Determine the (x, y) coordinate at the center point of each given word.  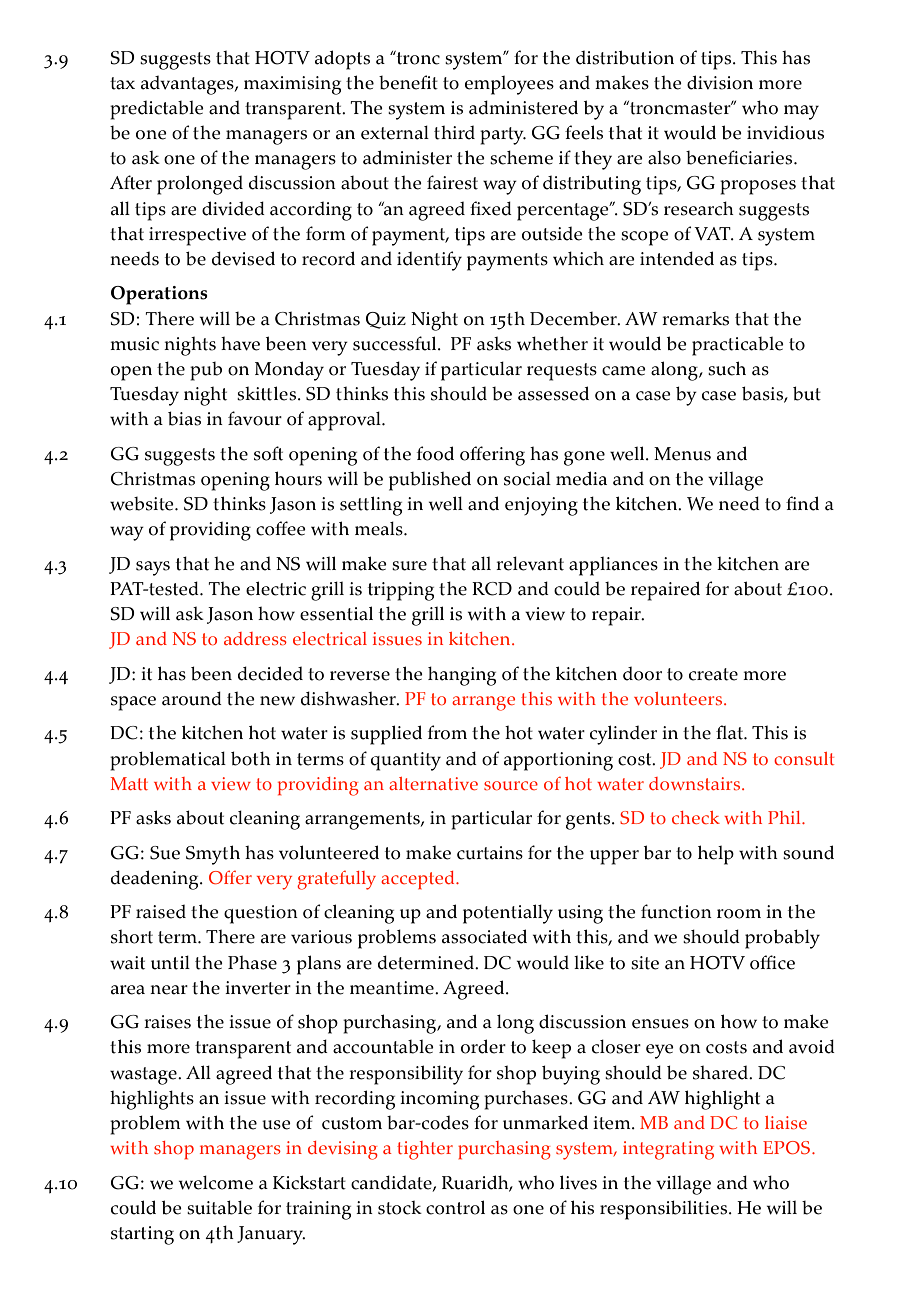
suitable (219, 1207)
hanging (462, 676)
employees (509, 85)
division (720, 82)
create (713, 674)
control (455, 1207)
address (255, 638)
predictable (157, 110)
